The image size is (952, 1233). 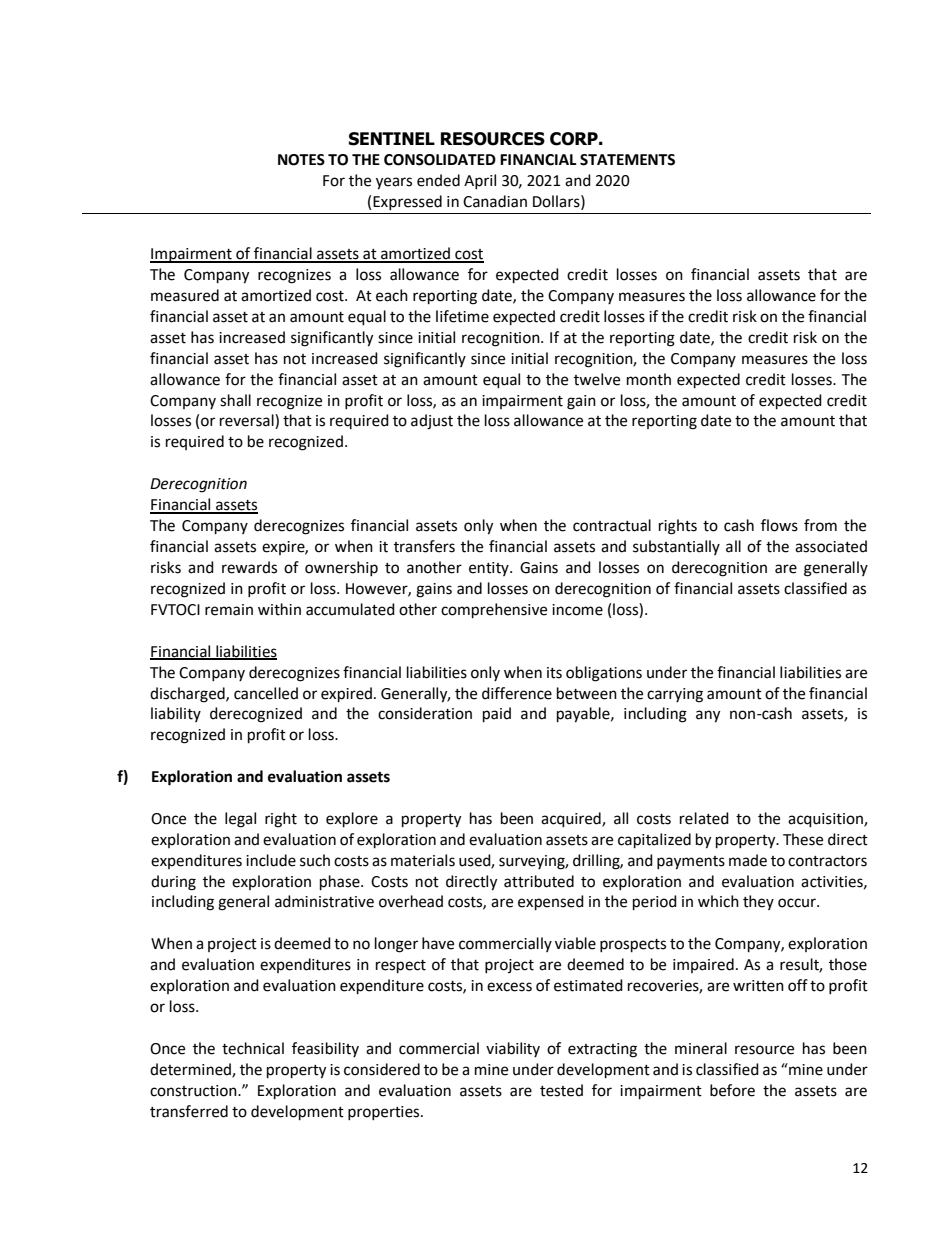 I want to click on NOTES, so click(x=301, y=160).
